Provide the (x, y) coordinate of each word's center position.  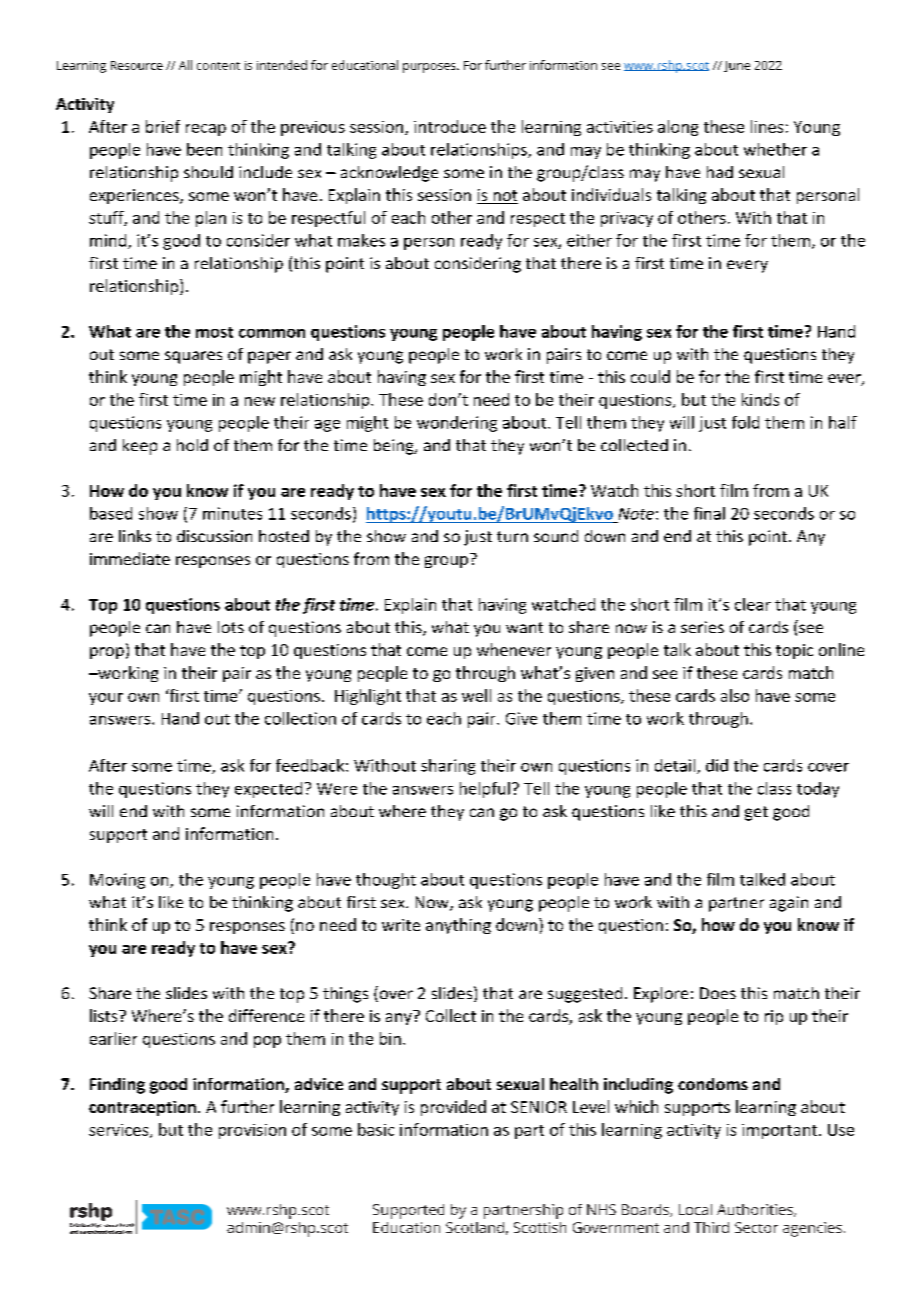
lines (767, 126)
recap (206, 130)
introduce (450, 126)
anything (458, 926)
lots (231, 627)
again (789, 904)
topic (794, 651)
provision (252, 1131)
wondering (457, 424)
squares (193, 357)
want (524, 627)
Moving (117, 881)
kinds (760, 399)
